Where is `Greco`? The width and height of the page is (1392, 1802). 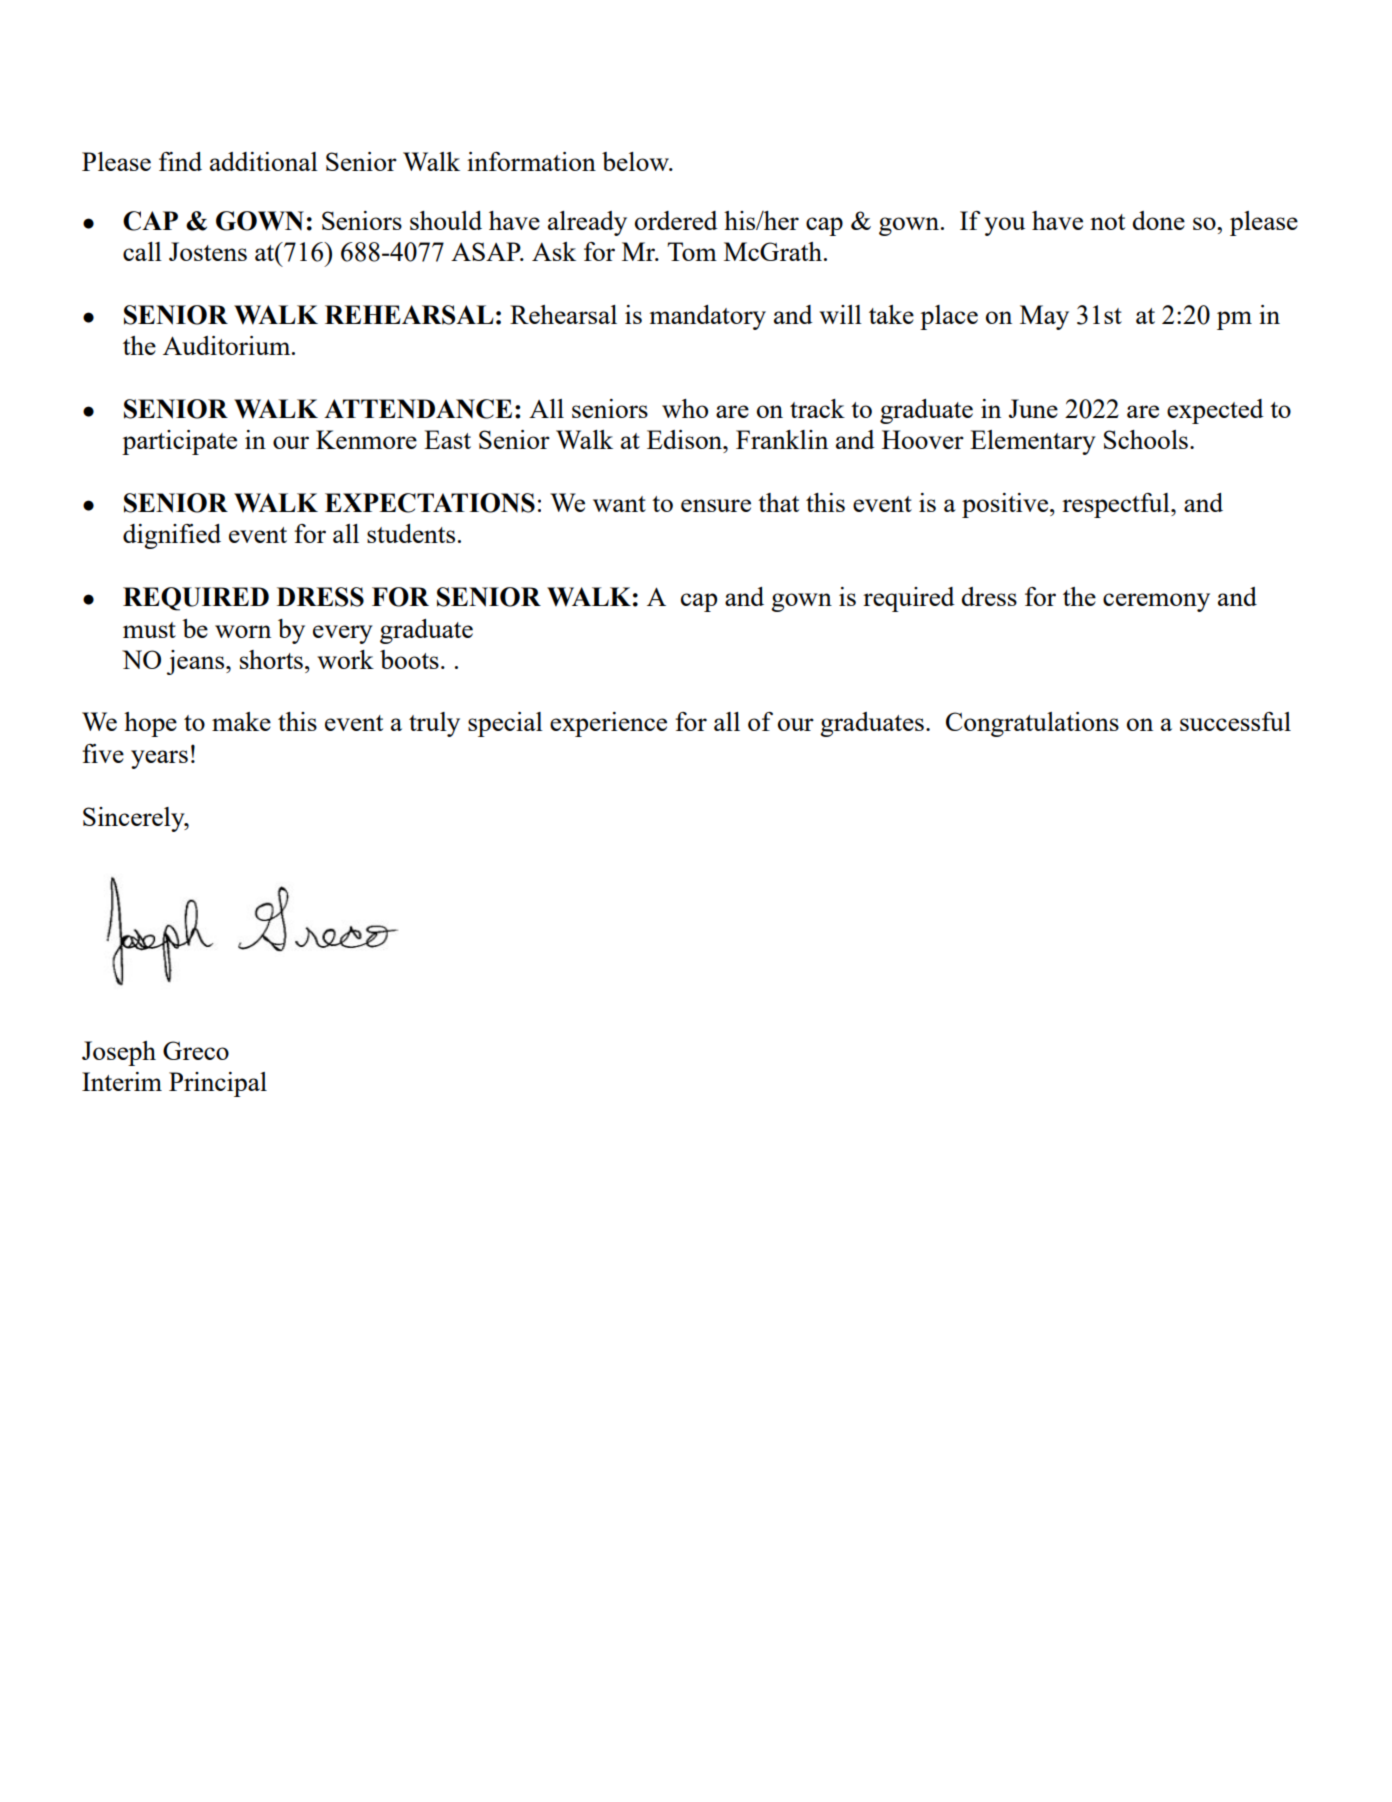 Greco is located at coordinates (196, 1050).
